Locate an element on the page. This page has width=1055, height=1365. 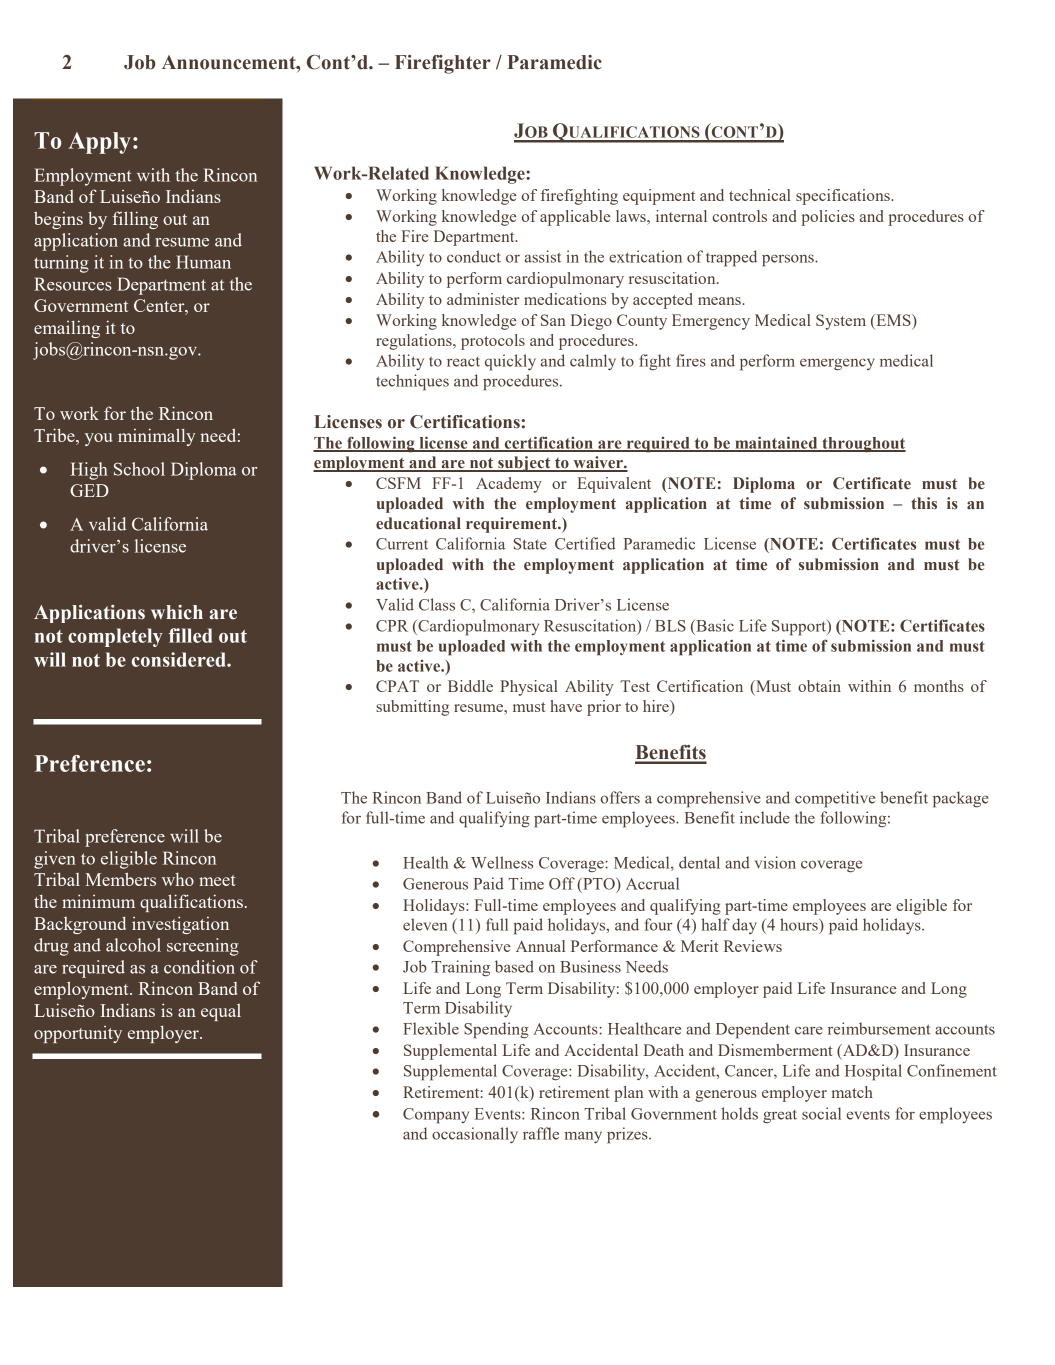
applicable is located at coordinates (575, 218).
